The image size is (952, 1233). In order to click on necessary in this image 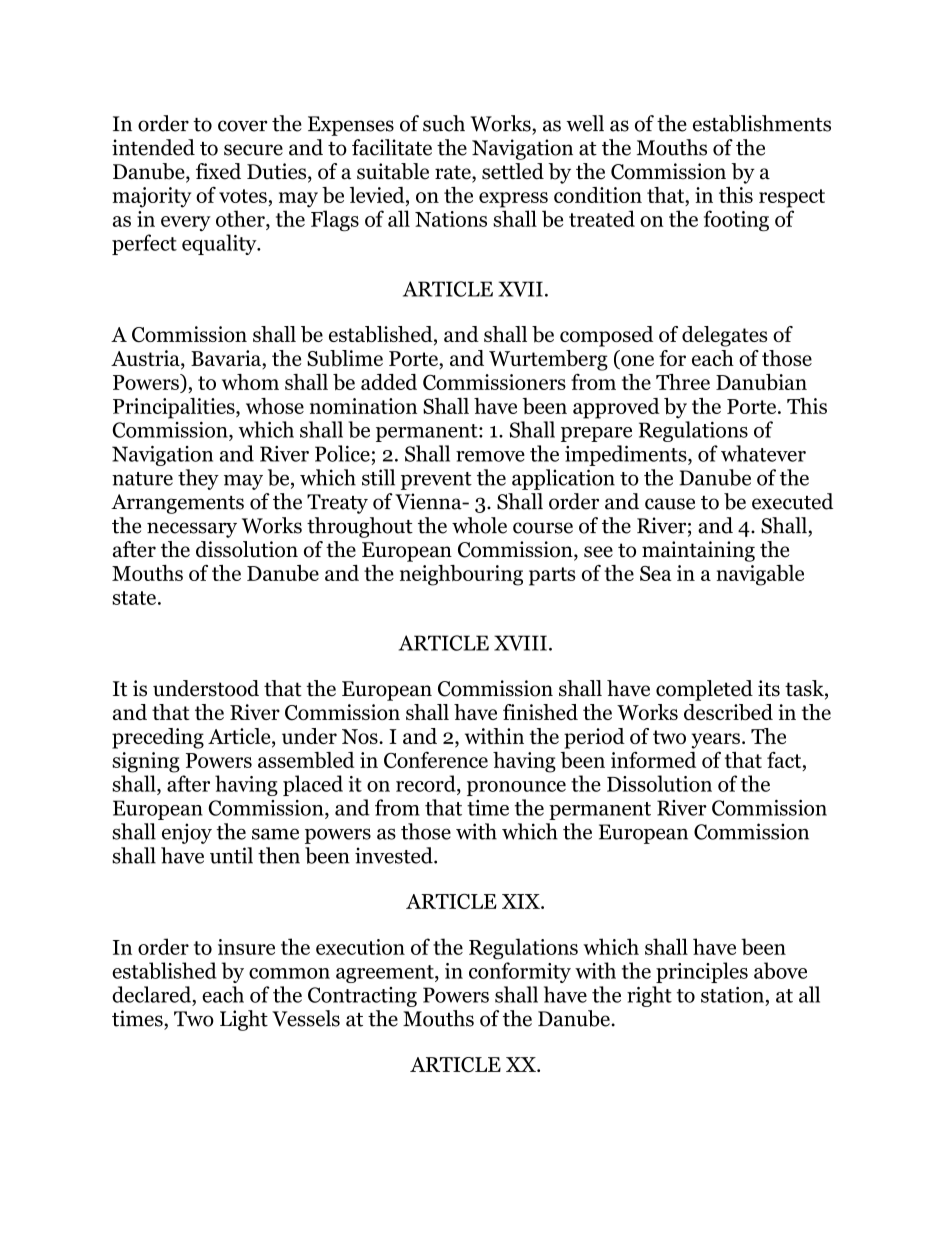, I will do `click(192, 530)`.
